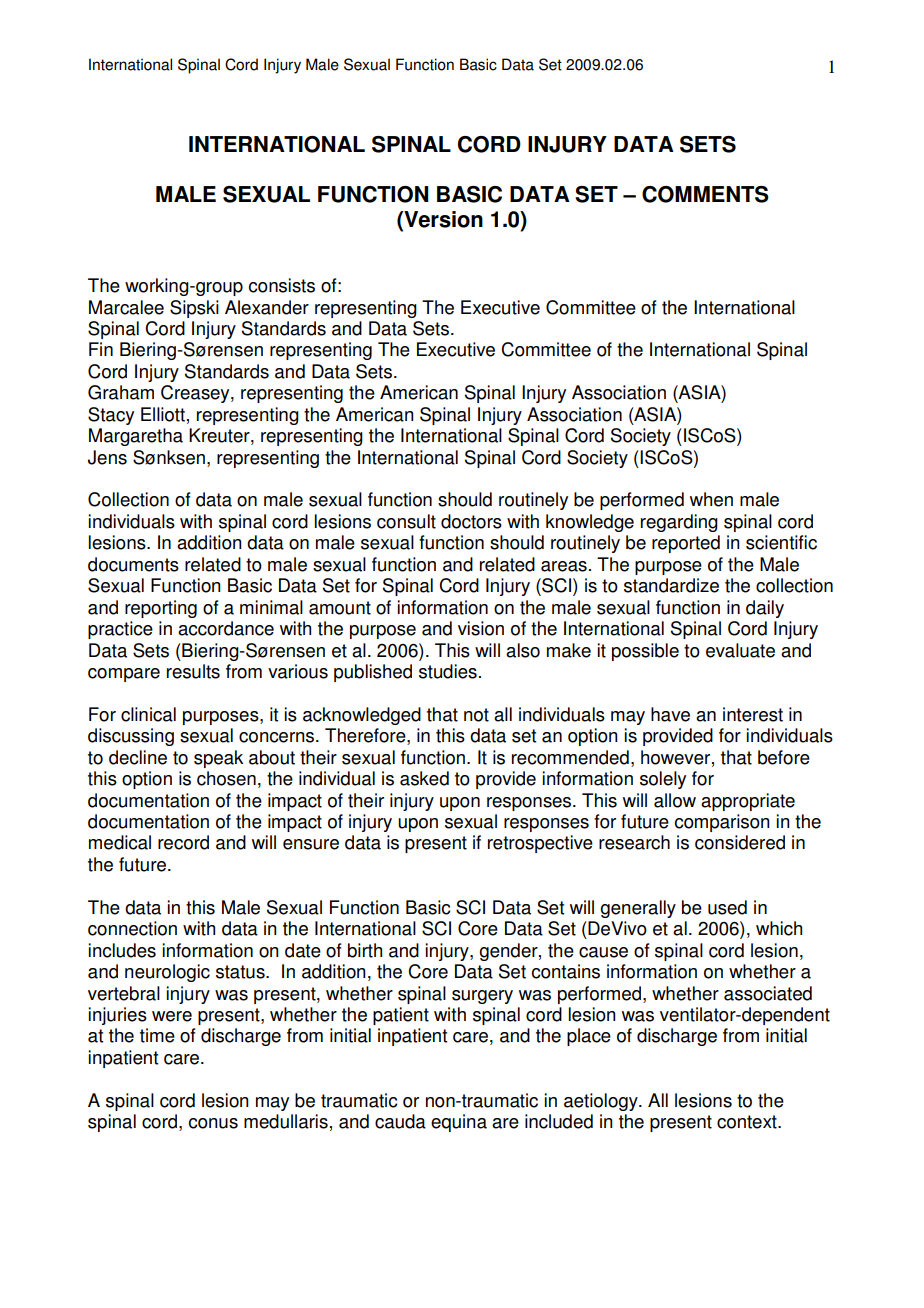  I want to click on COMMENTS, so click(705, 194).
